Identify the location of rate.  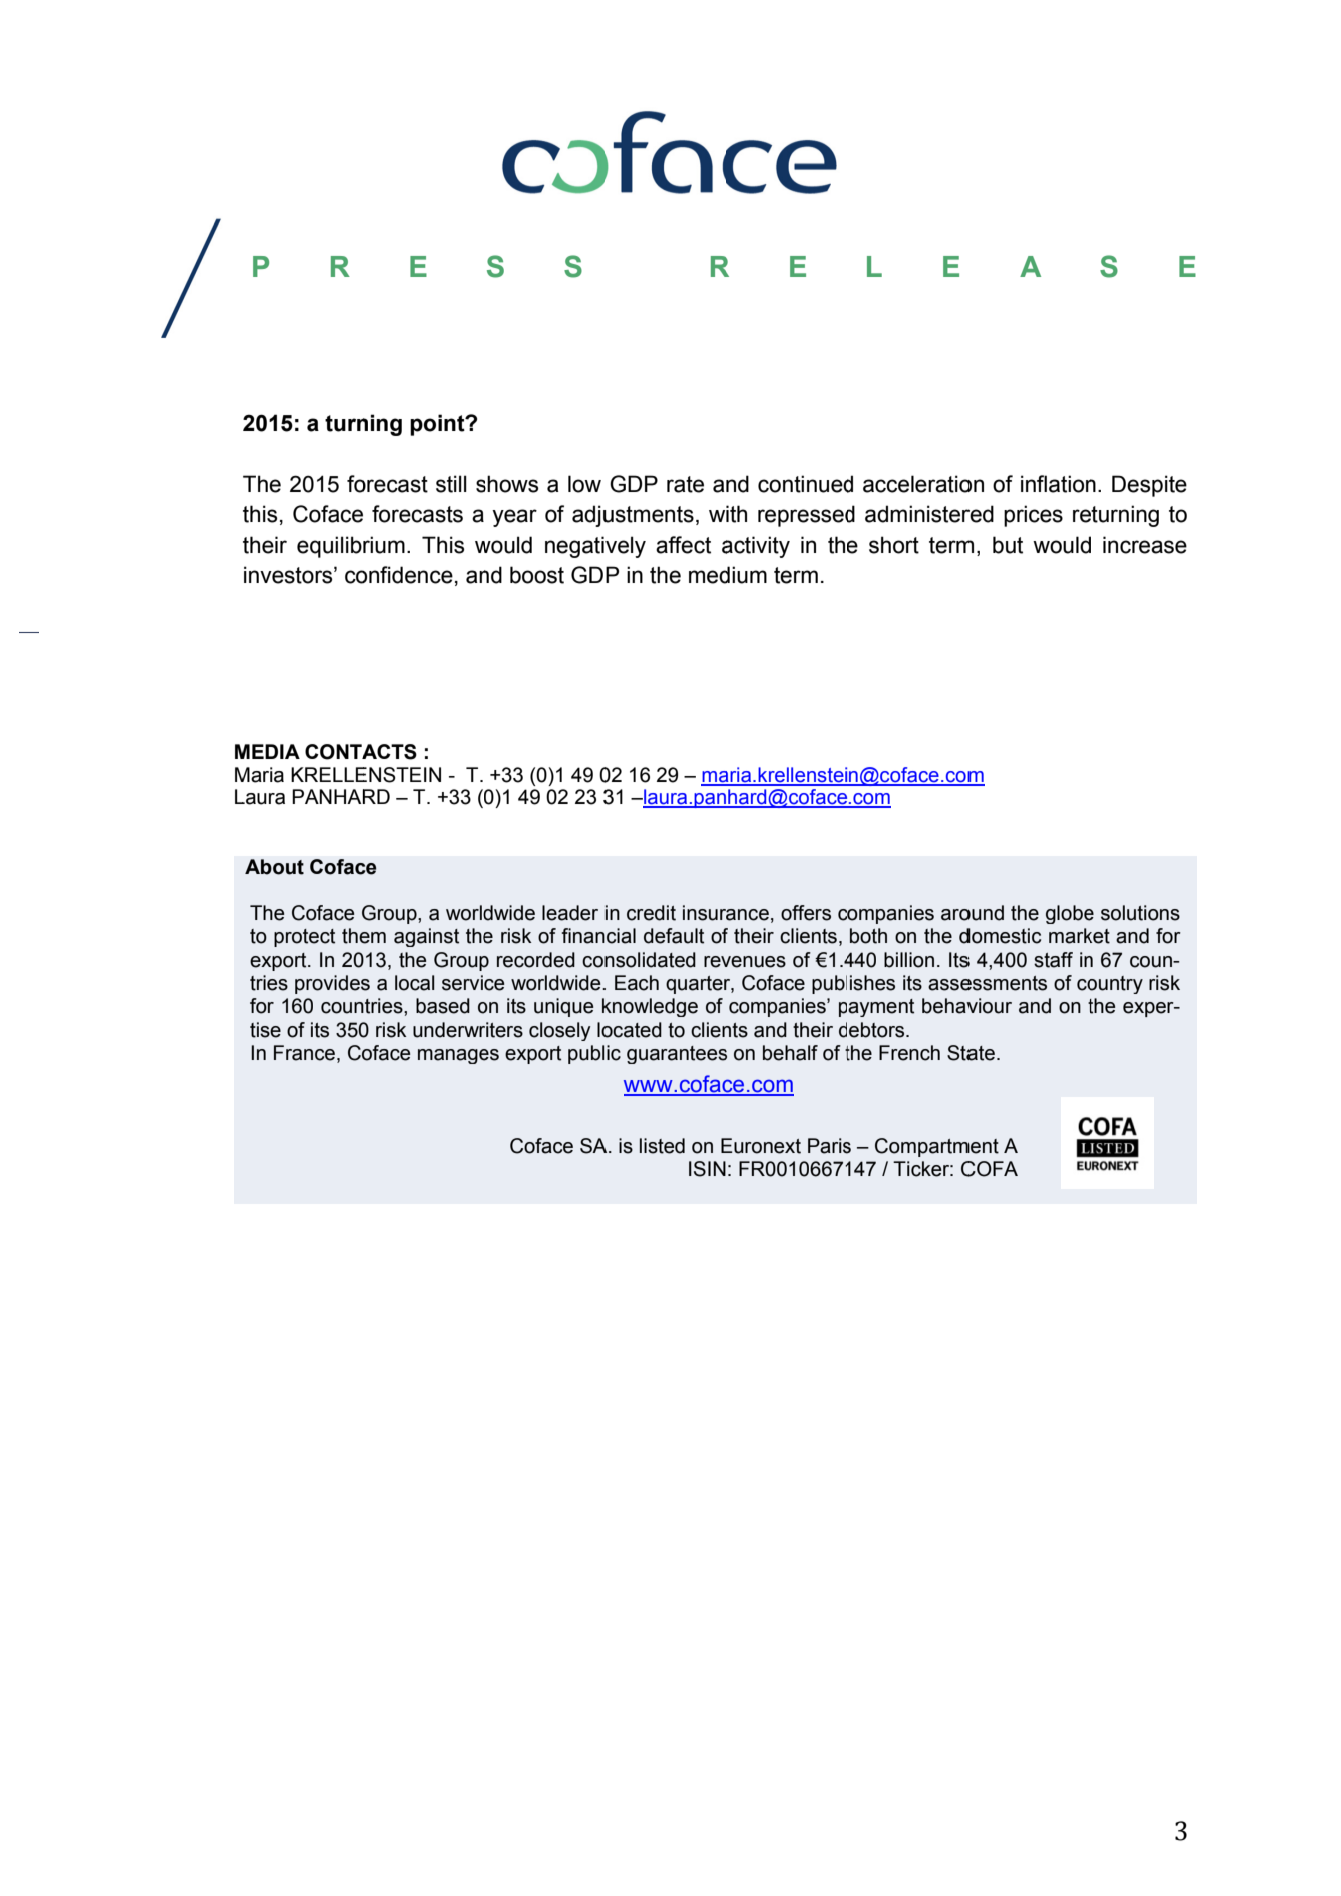
(685, 484).
